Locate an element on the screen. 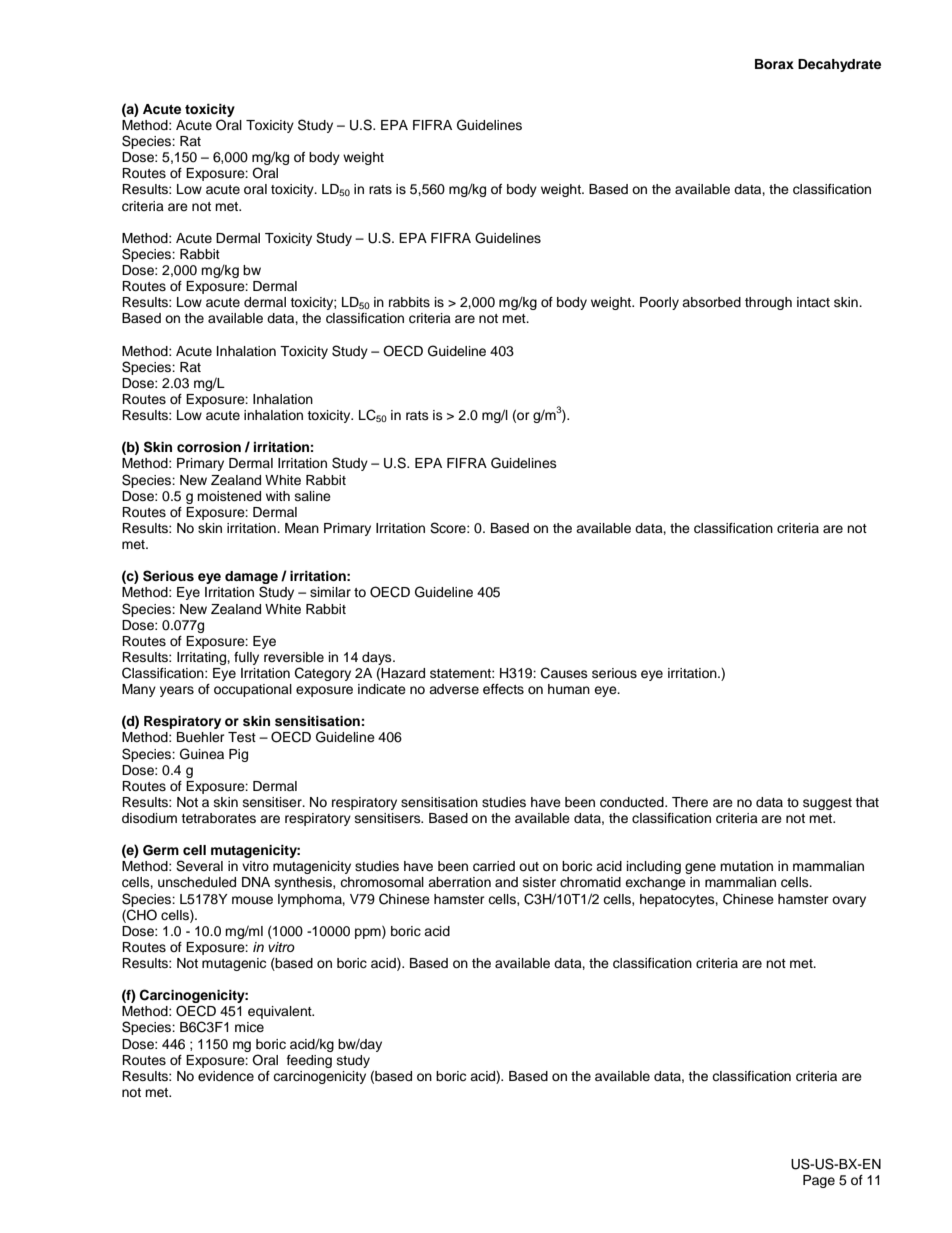  evidence is located at coordinates (226, 1076).
